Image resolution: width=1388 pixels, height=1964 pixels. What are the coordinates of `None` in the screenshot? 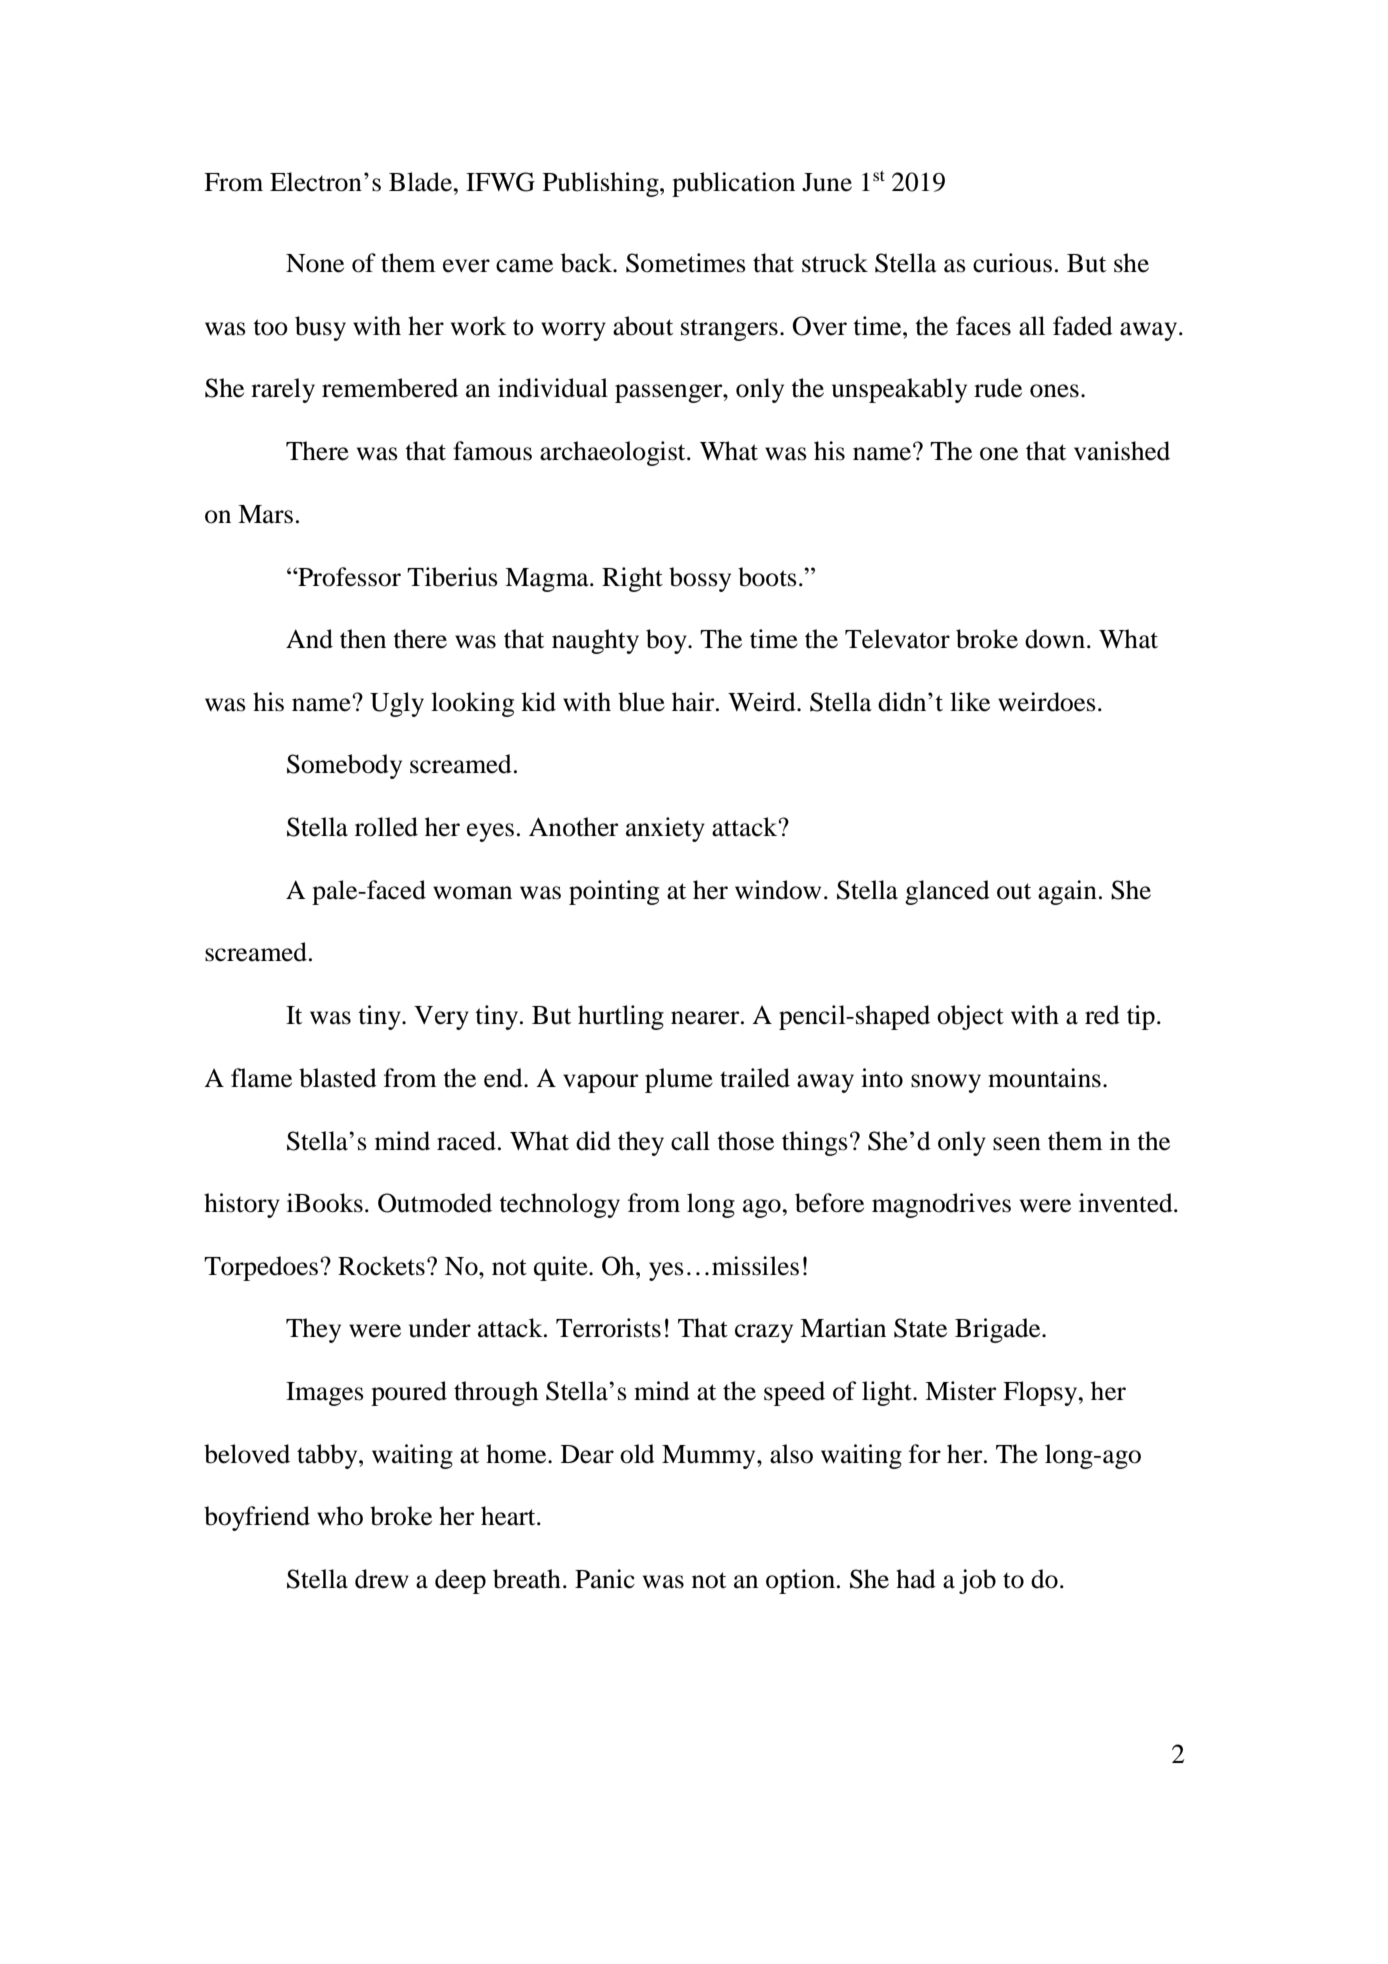 It's located at (315, 263).
